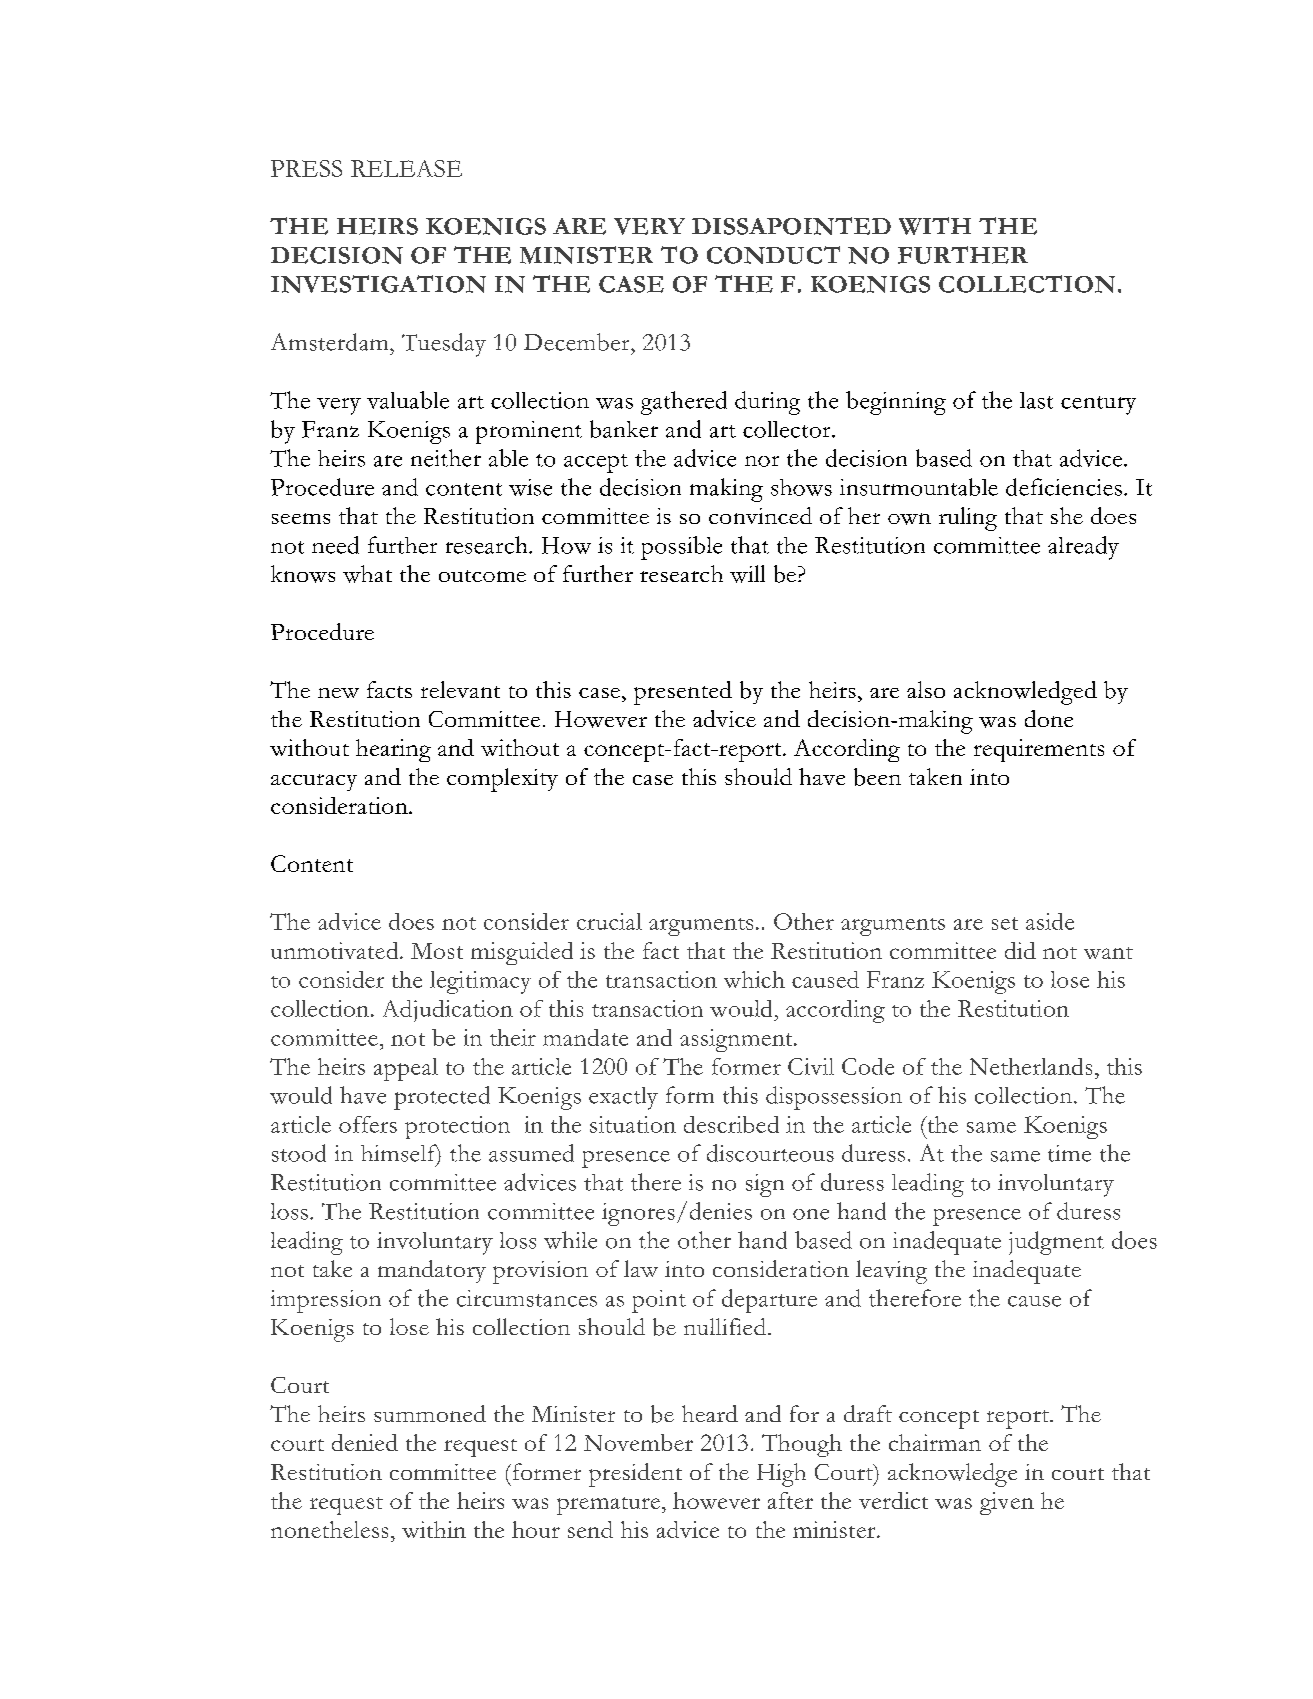  I want to click on CONDUCT, so click(773, 255).
